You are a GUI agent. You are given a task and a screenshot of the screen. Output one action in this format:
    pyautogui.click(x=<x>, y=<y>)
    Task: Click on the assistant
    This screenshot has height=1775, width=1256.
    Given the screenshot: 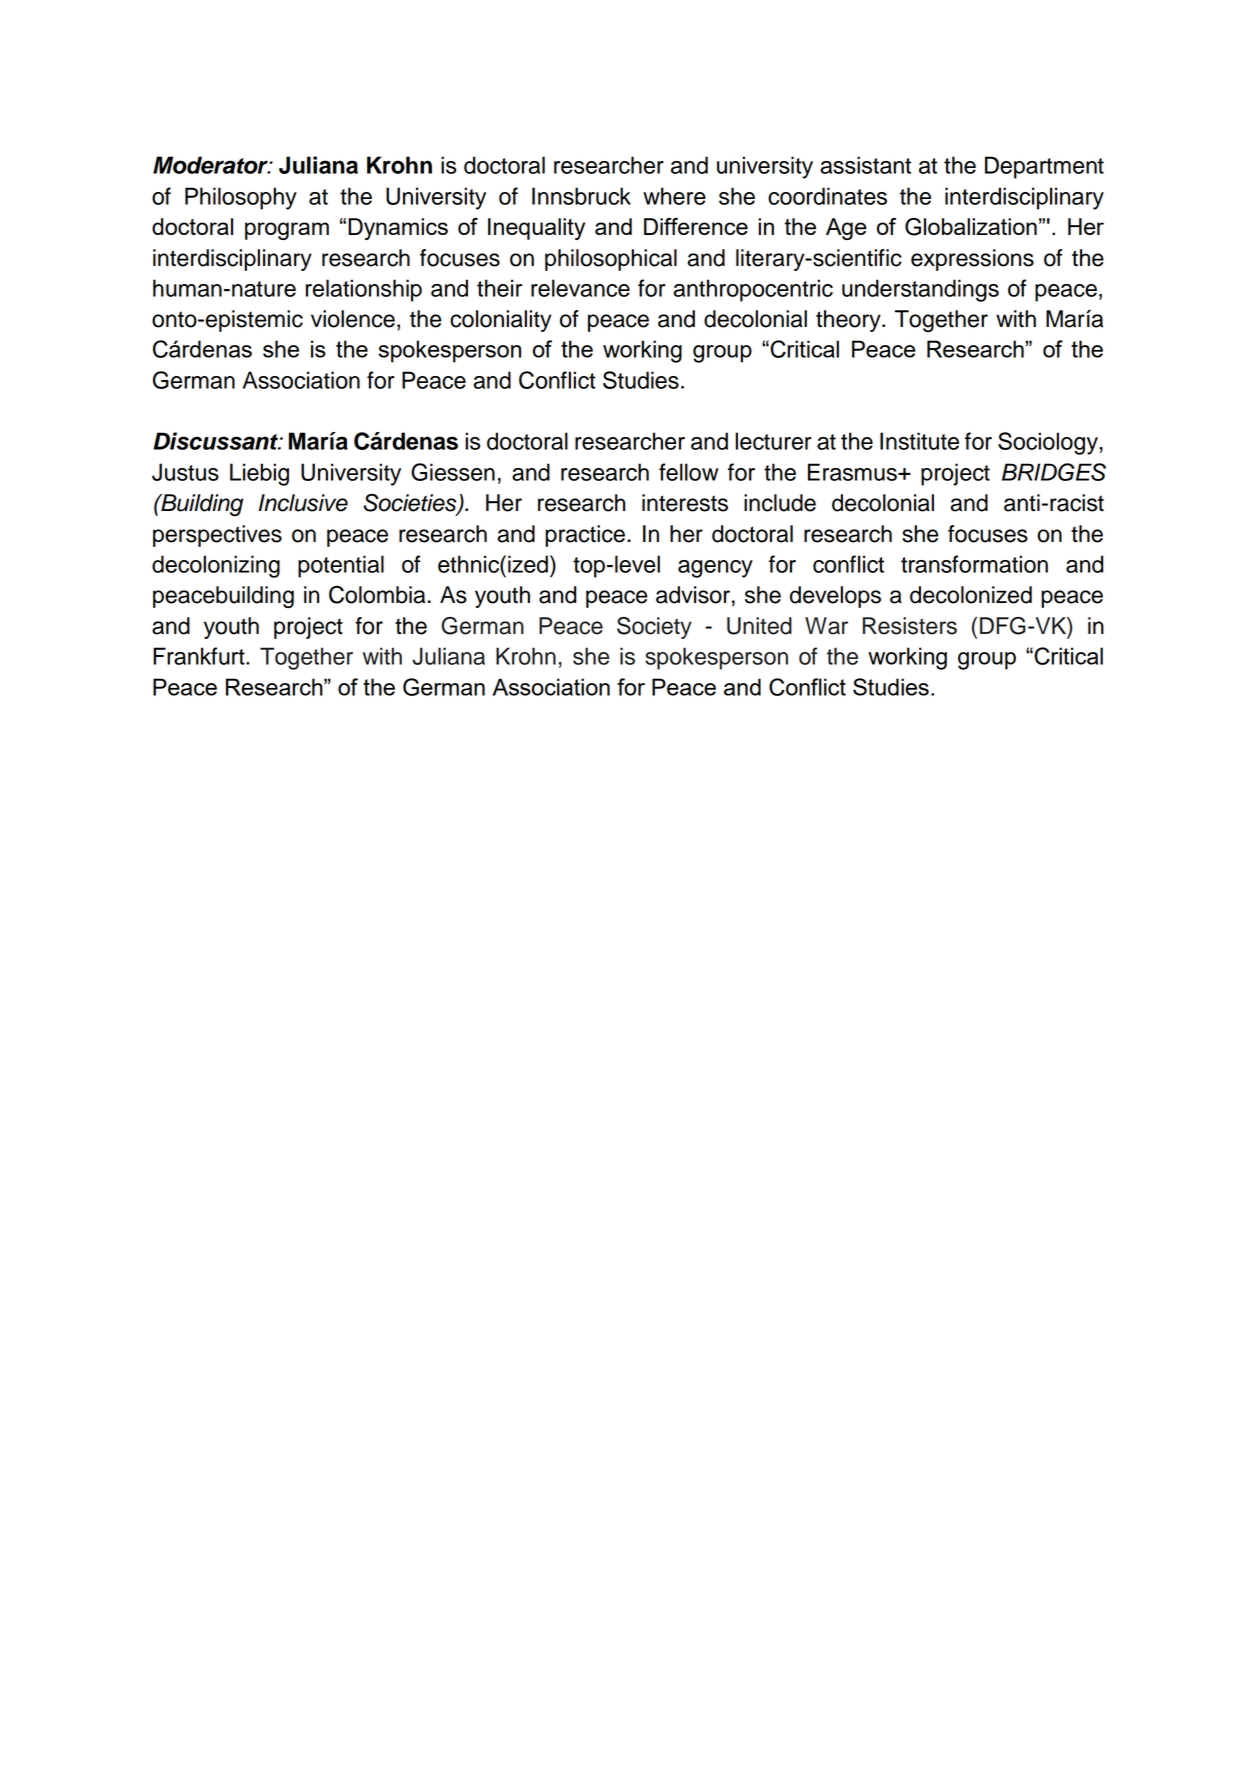 What is the action you would take?
    pyautogui.click(x=865, y=165)
